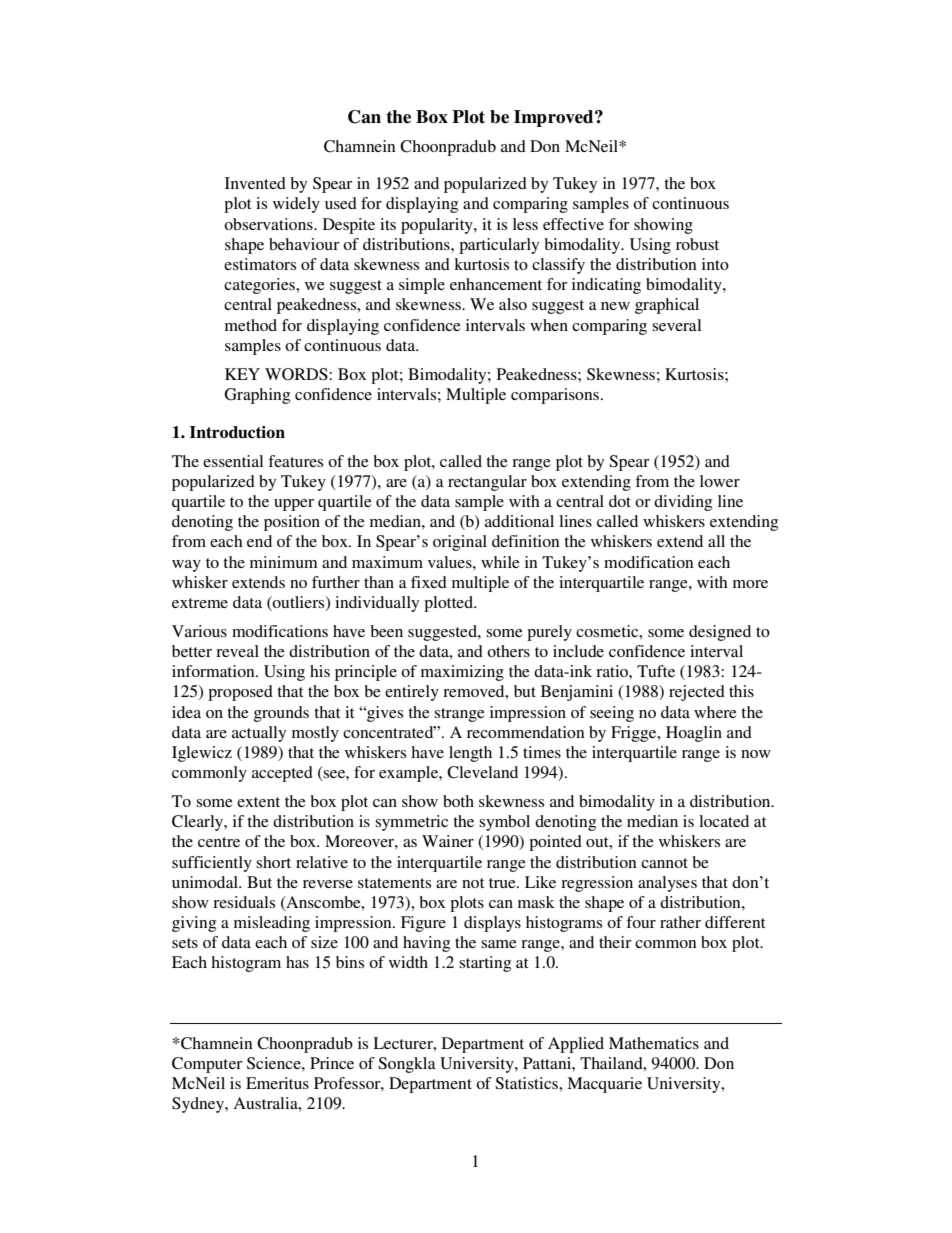  I want to click on fixed, so click(429, 582).
